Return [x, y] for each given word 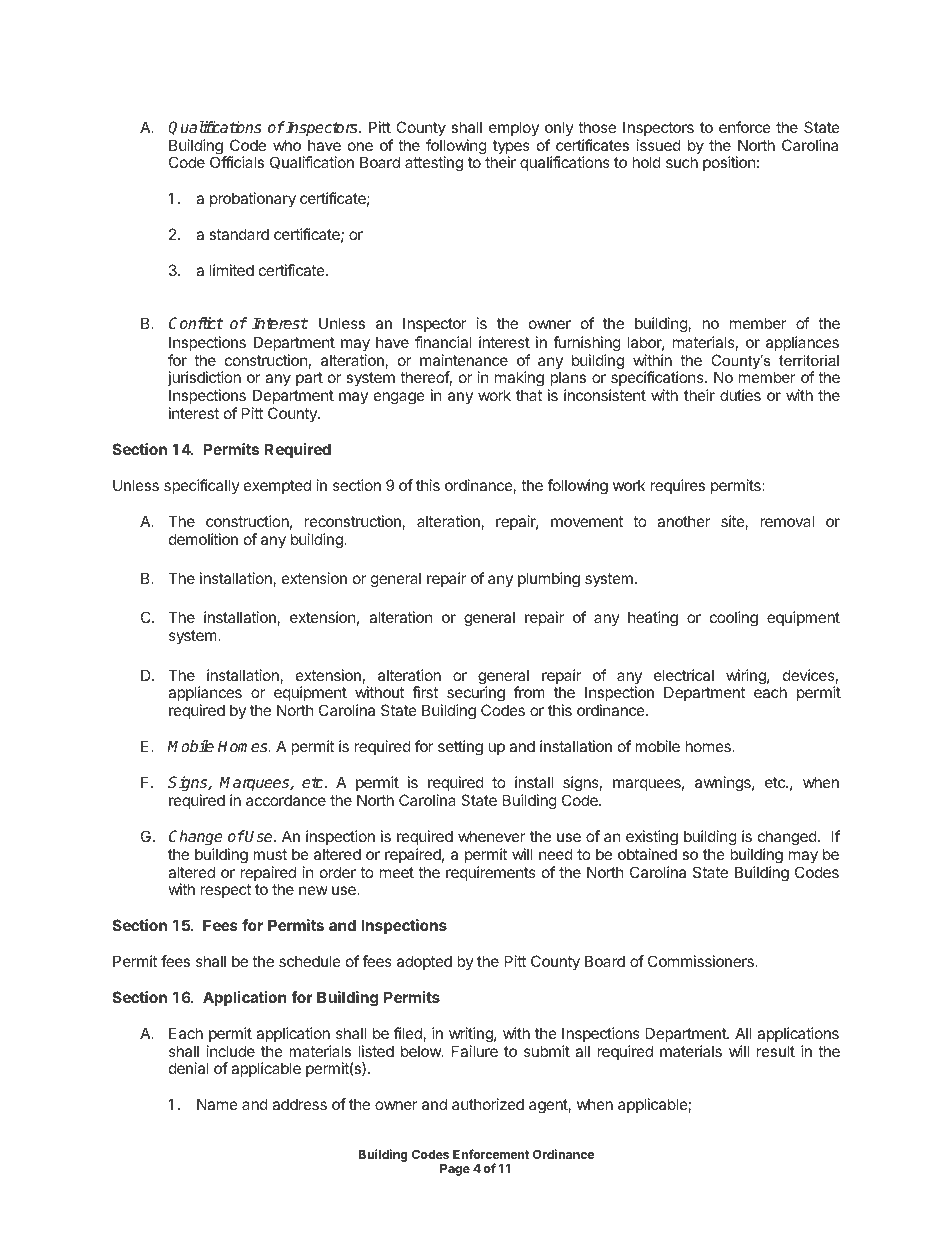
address [299, 1104]
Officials [237, 162]
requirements [491, 873]
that [529, 395]
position [729, 163]
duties [740, 395]
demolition [203, 539]
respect [226, 891]
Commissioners [702, 961]
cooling [734, 619]
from [529, 692]
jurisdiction [204, 380]
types [510, 148]
